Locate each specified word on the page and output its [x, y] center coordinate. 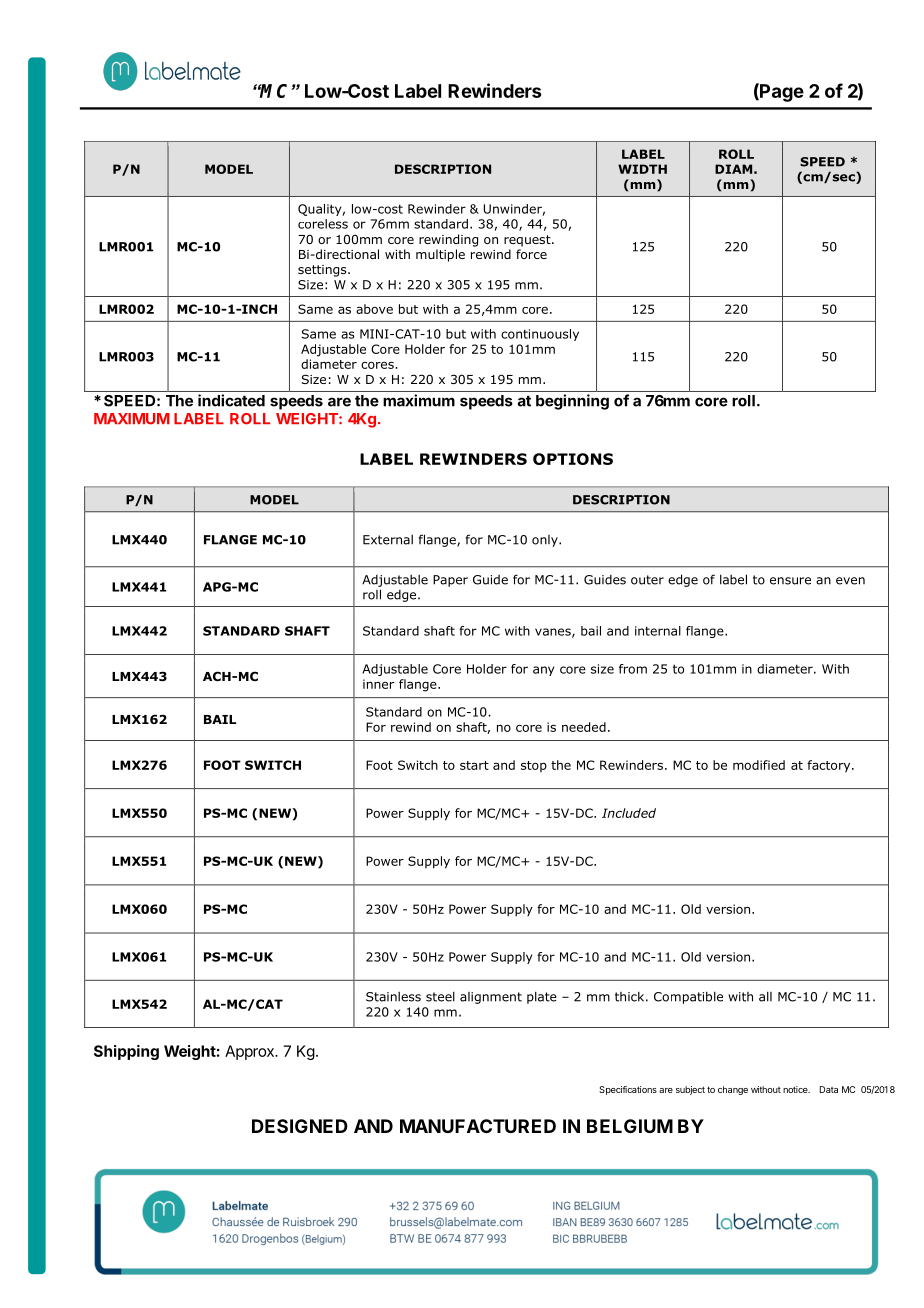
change [733, 1090]
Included [629, 813]
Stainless [393, 997]
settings [323, 271]
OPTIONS [573, 459]
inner [378, 684]
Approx [250, 1052]
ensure [790, 581]
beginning [572, 402]
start [474, 765]
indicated [231, 400]
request [528, 241]
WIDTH [642, 169]
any [543, 671]
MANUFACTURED [478, 1126]
